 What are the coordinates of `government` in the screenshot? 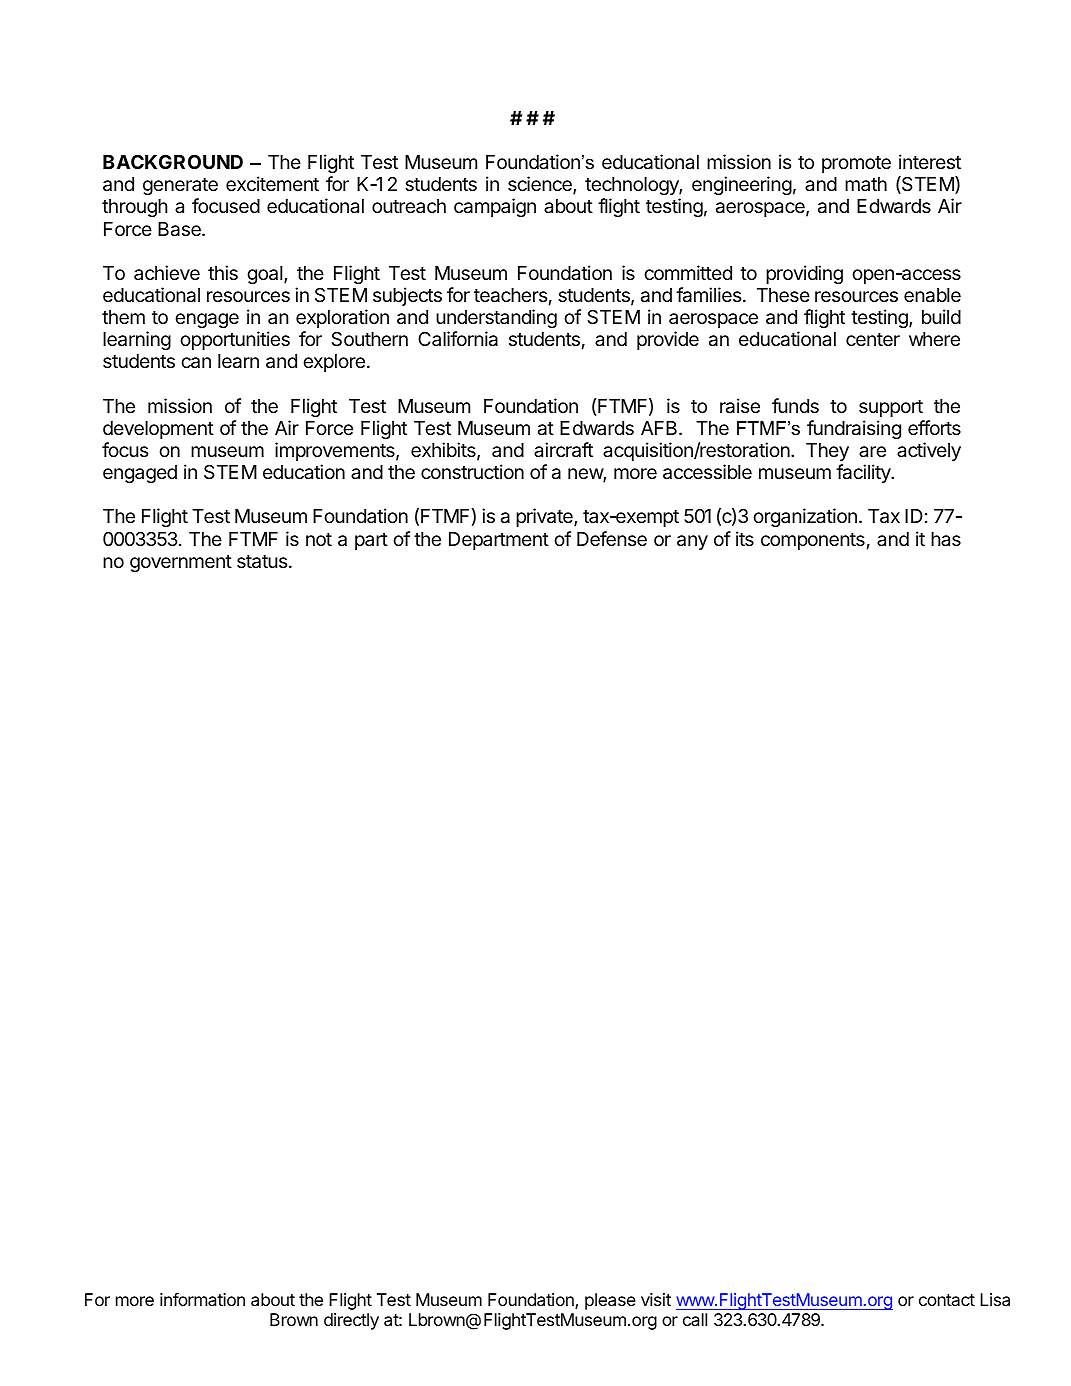 It's located at (181, 563).
